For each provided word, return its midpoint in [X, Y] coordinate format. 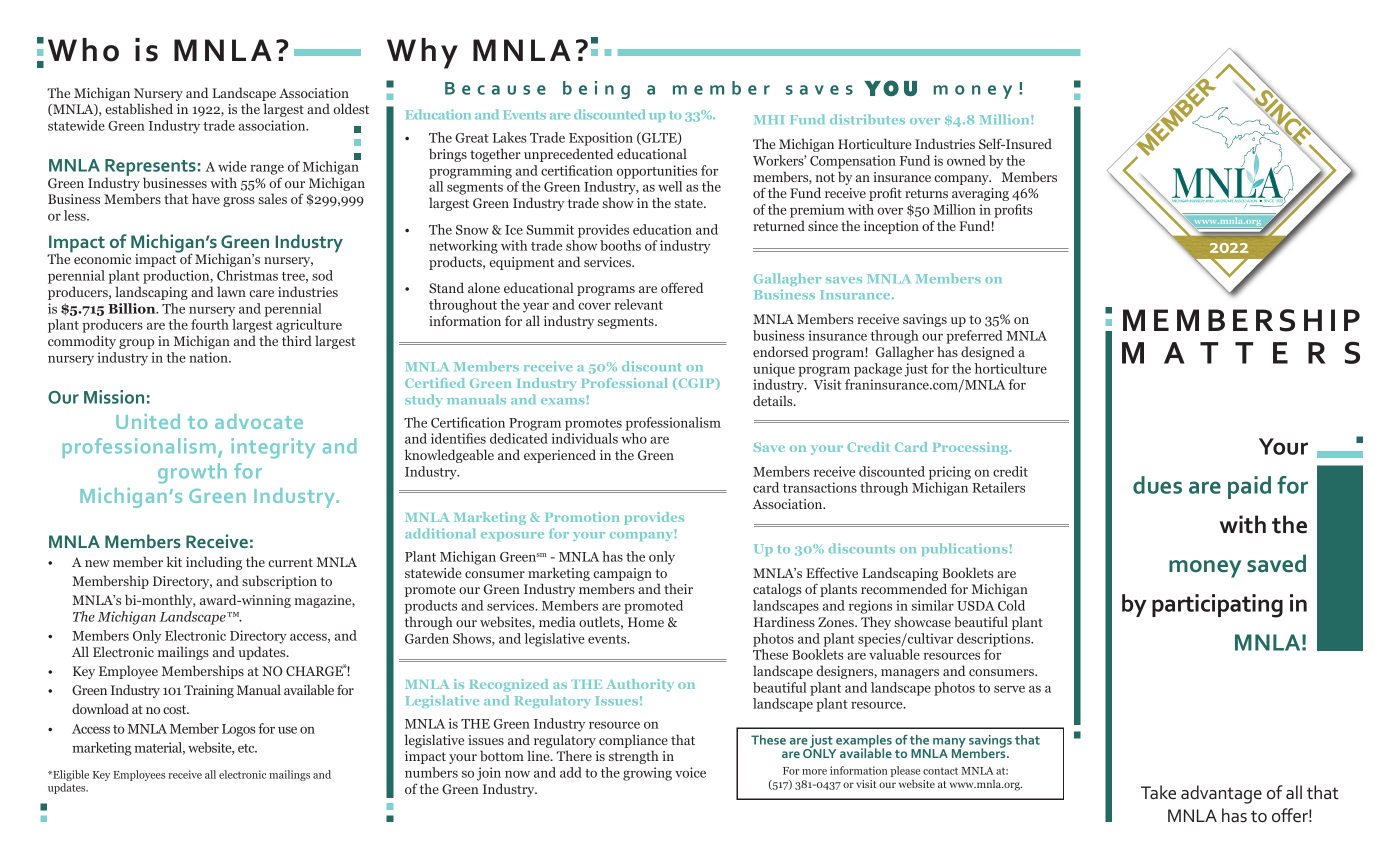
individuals [584, 438]
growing [647, 774]
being [596, 90]
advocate [259, 421]
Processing [972, 448]
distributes [867, 119]
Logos [239, 730]
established [139, 108]
